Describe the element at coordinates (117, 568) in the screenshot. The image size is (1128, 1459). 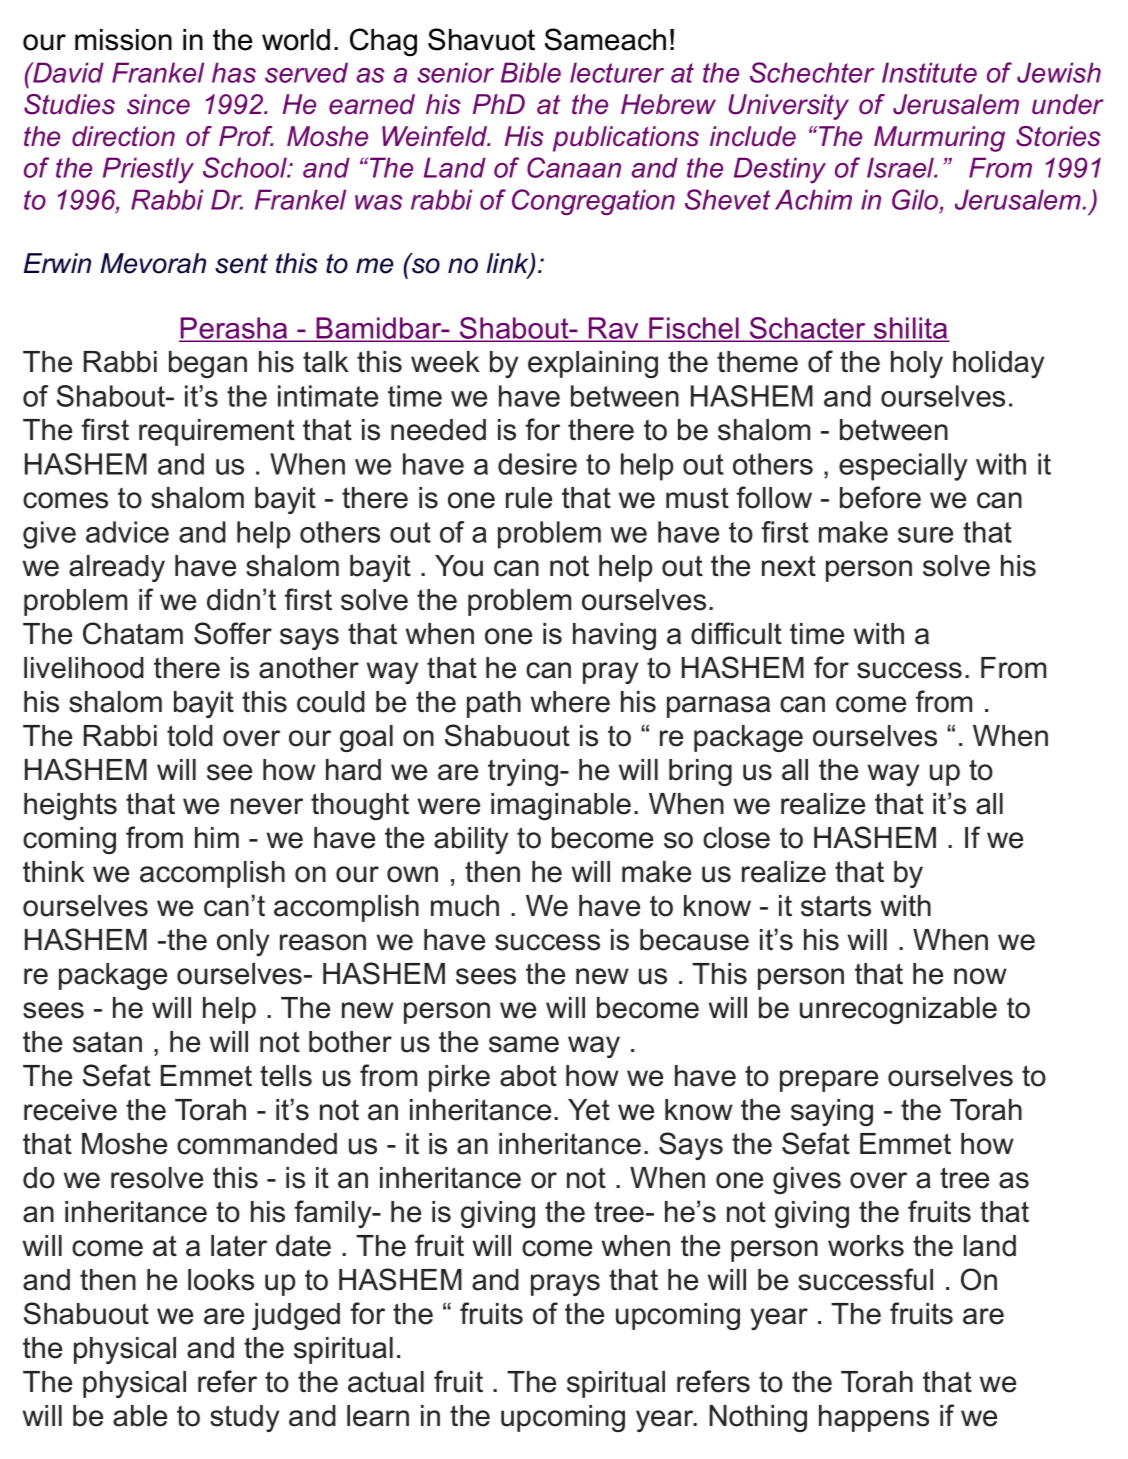
I see `already` at that location.
